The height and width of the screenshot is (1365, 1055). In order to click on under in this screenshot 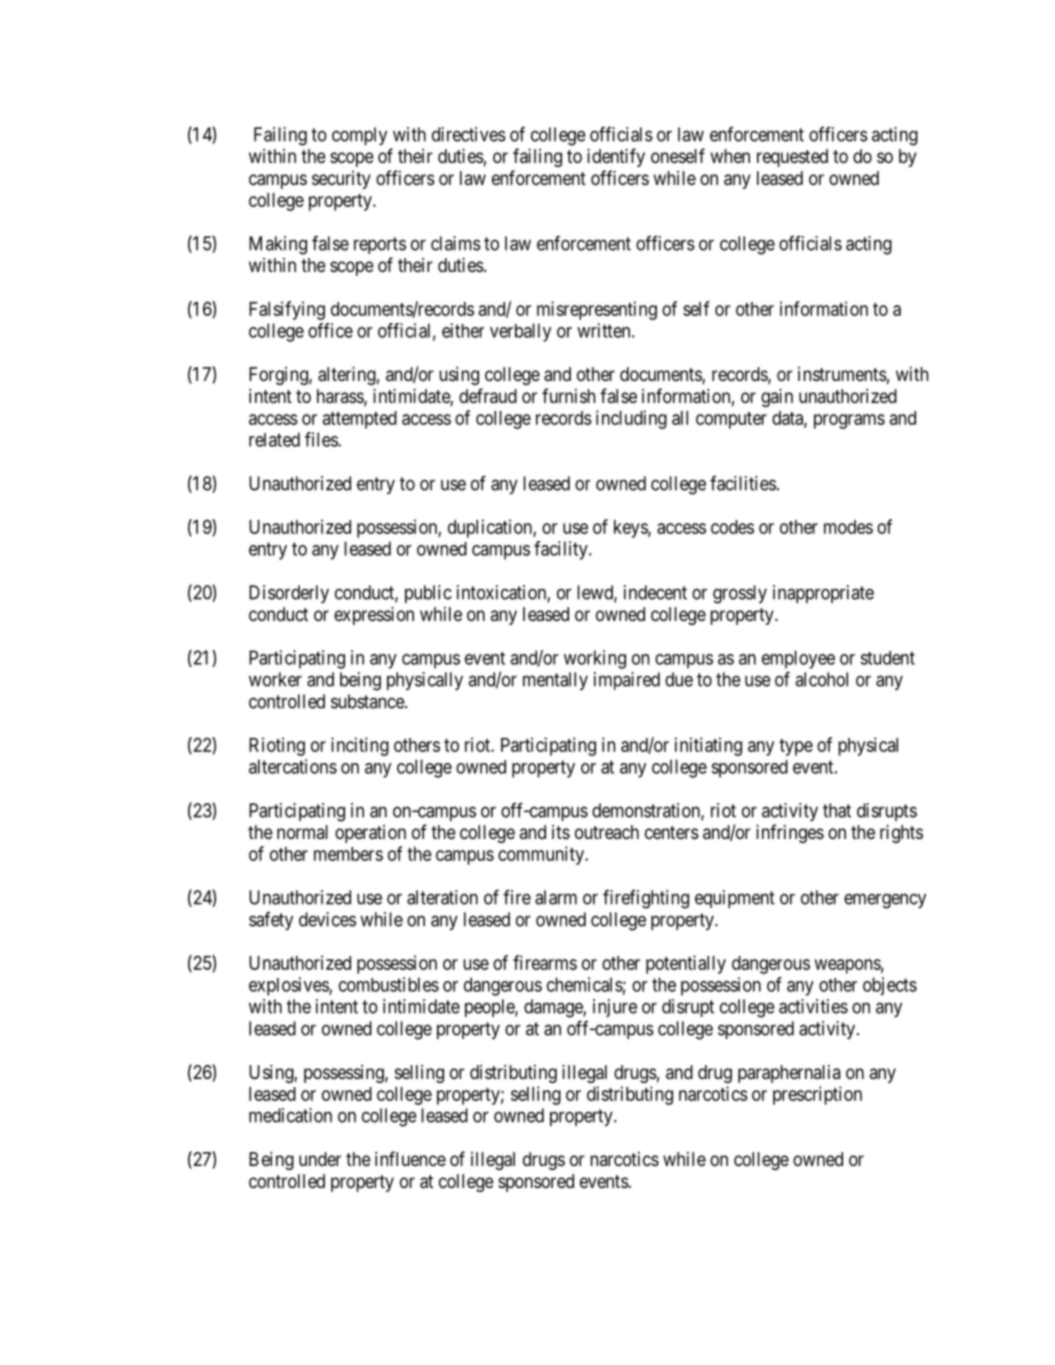, I will do `click(320, 1159)`.
